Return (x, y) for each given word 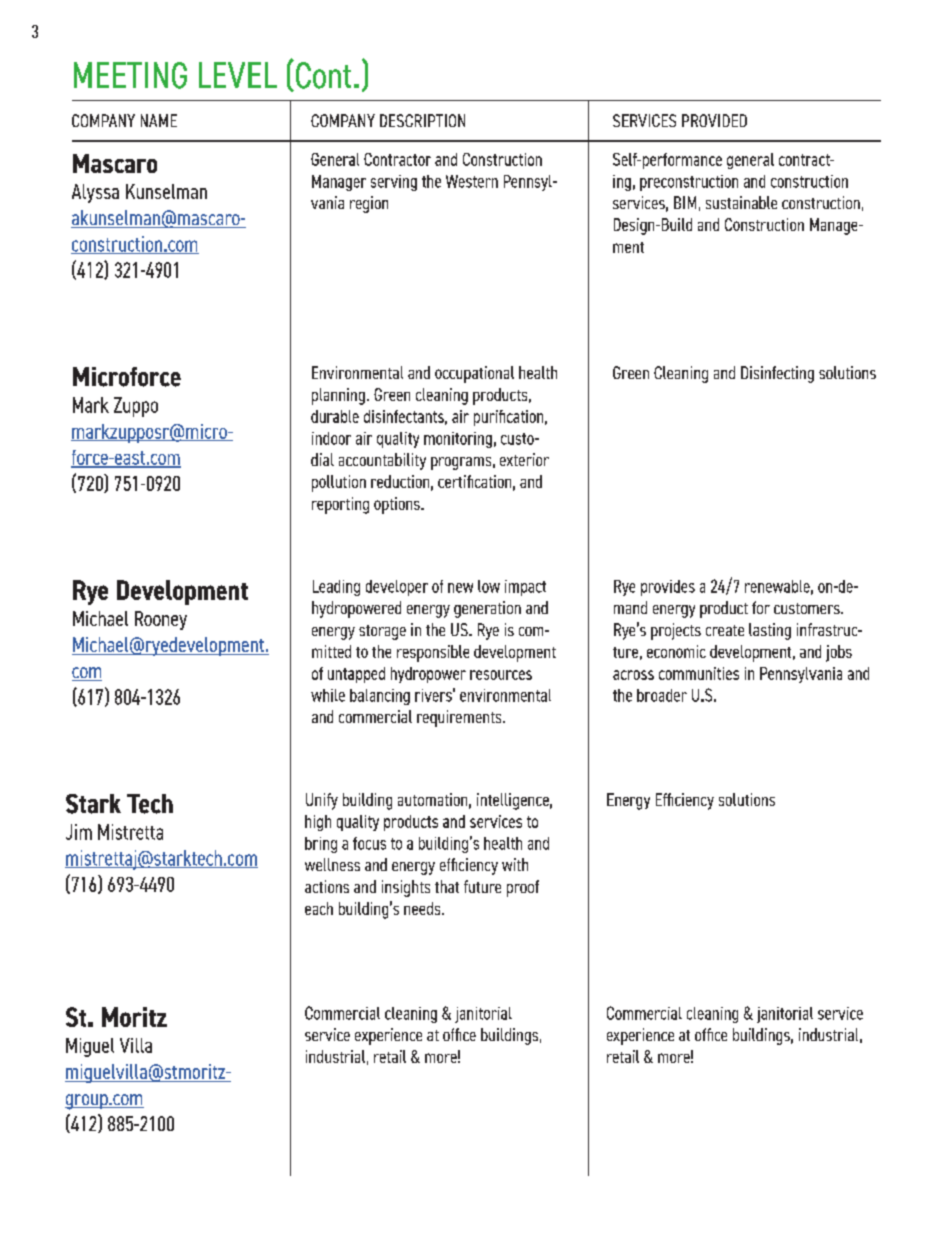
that (447, 886)
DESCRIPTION (422, 120)
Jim (79, 832)
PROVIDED (714, 120)
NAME (159, 120)
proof (523, 888)
